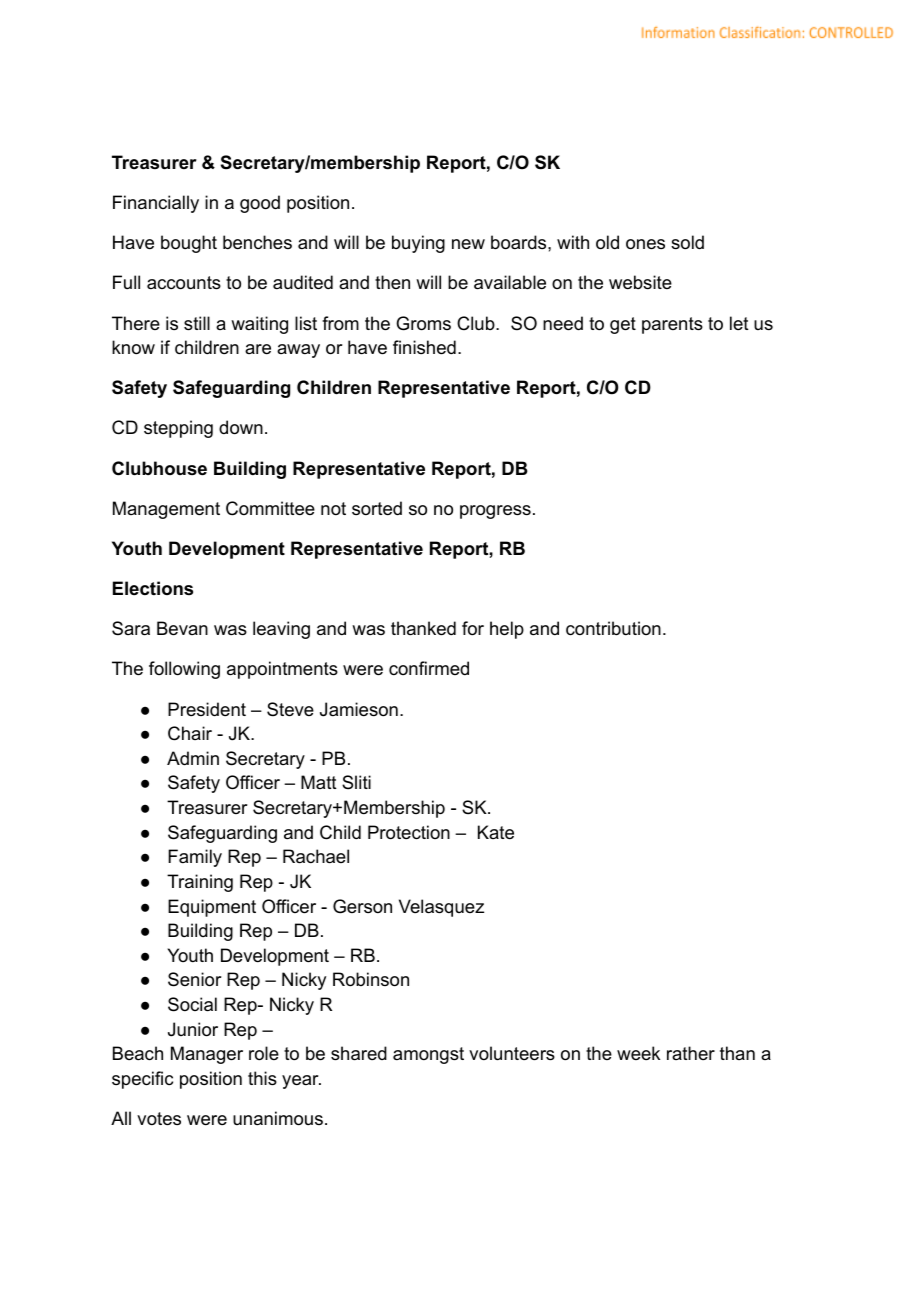  What do you see at coordinates (428, 1055) in the page?
I see `amongst` at bounding box center [428, 1055].
